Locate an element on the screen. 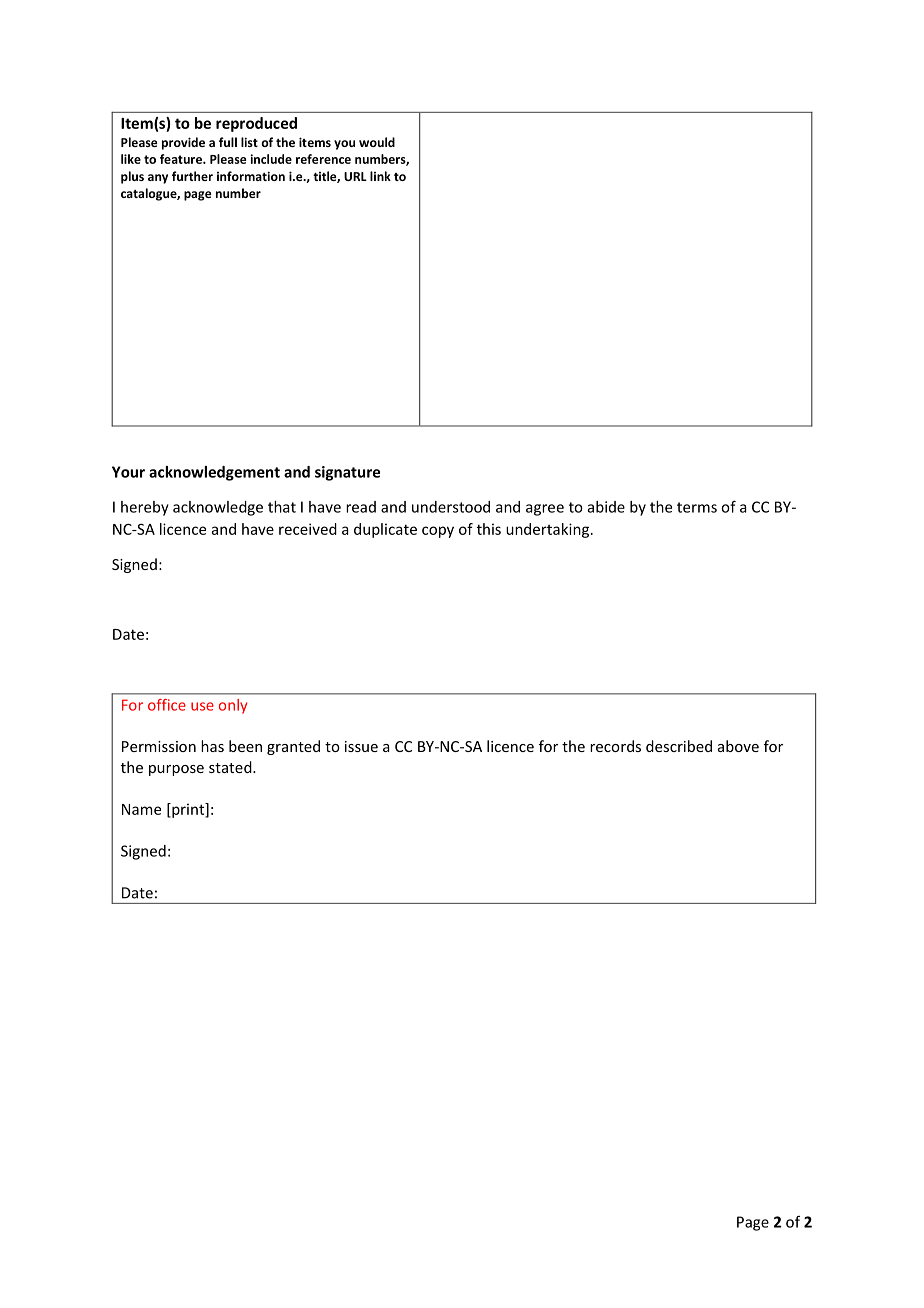 This screenshot has height=1308, width=924. use is located at coordinates (202, 706).
